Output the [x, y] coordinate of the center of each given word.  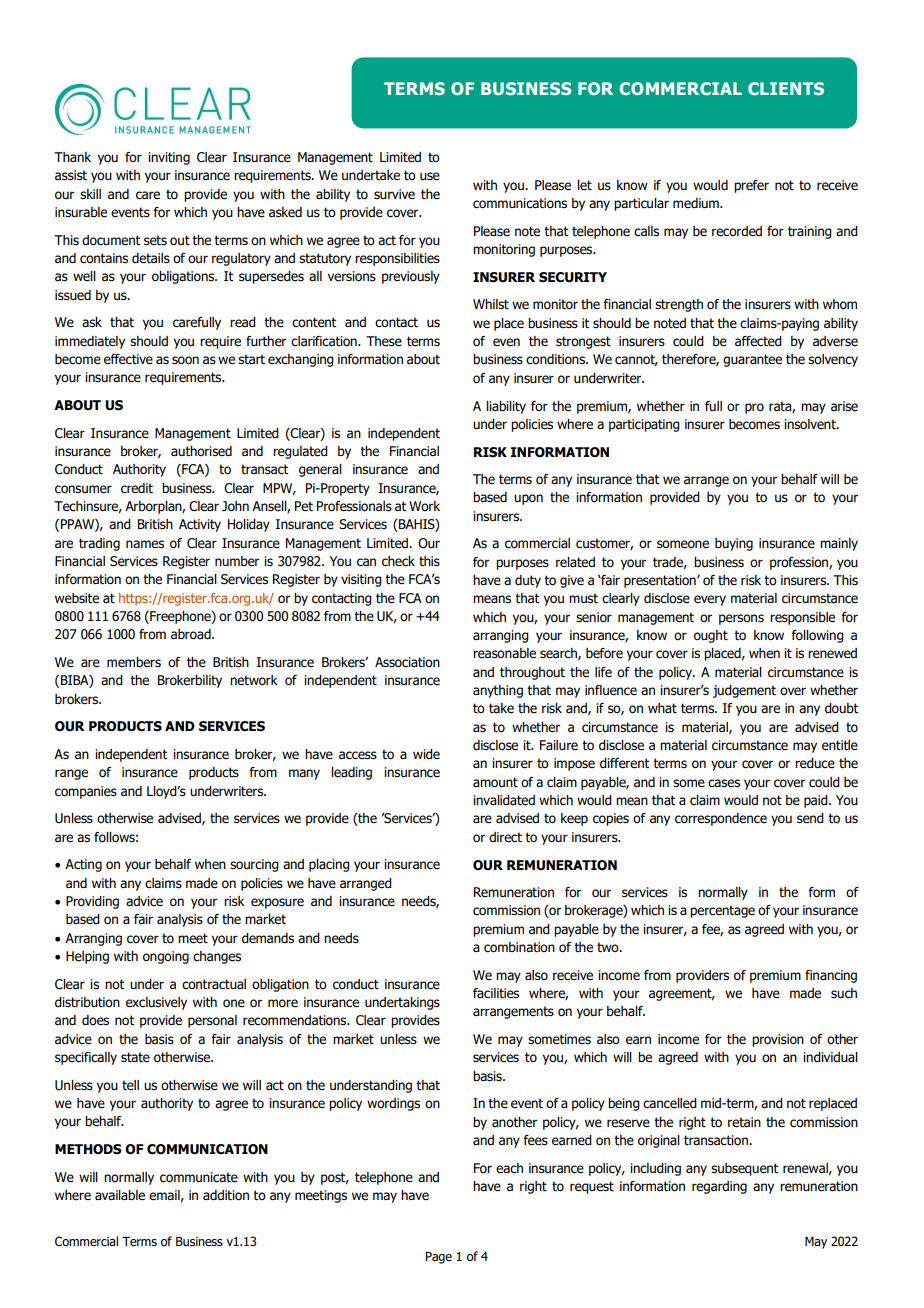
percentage [722, 911]
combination [519, 947]
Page [438, 1257]
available [120, 1195]
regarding [719, 1187]
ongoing [166, 957]
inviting [169, 158]
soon [185, 360]
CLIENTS [786, 88]
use [430, 176]
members [134, 662]
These [384, 341]
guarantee [752, 360]
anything [498, 691]
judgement [744, 691]
